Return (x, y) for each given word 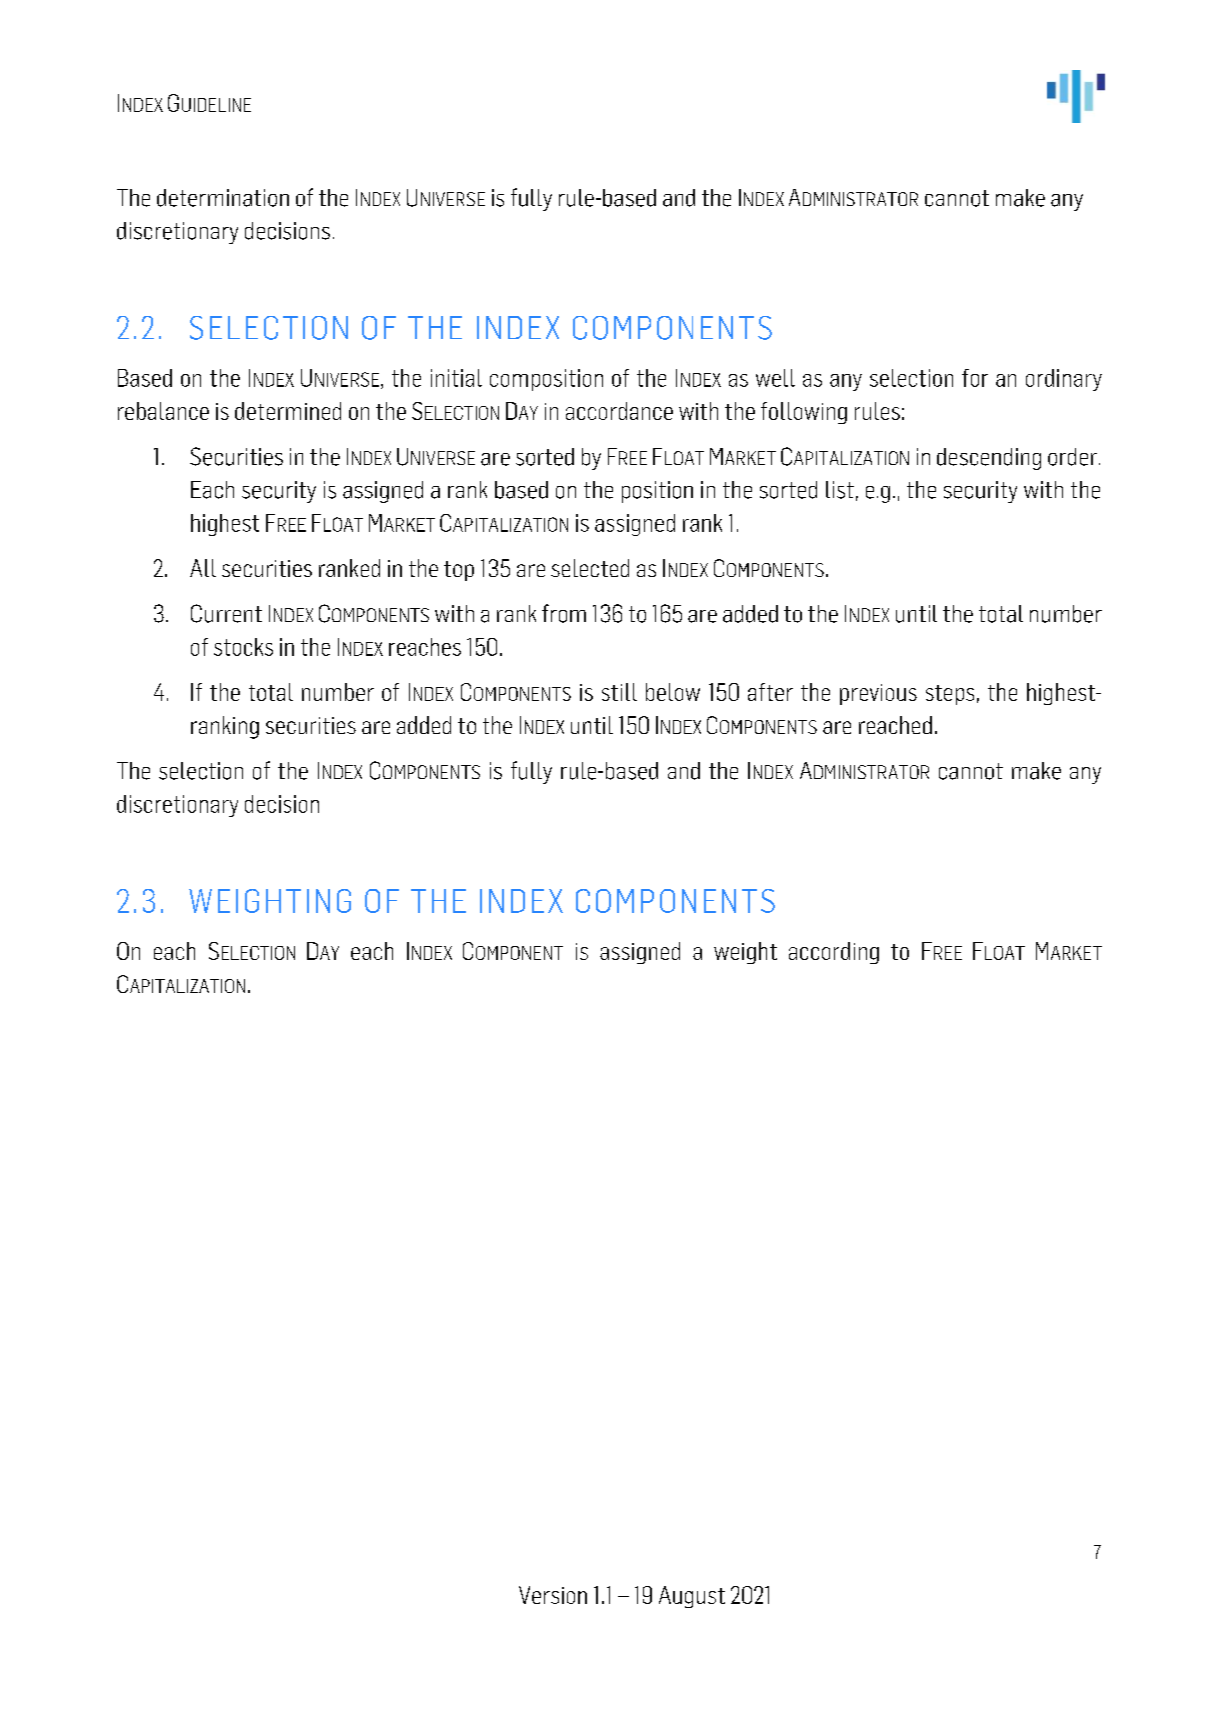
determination (223, 198)
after (770, 692)
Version (553, 1595)
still (619, 692)
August (692, 1597)
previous (878, 694)
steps (950, 695)
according (834, 953)
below (673, 692)
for (975, 378)
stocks (243, 647)
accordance (619, 411)
